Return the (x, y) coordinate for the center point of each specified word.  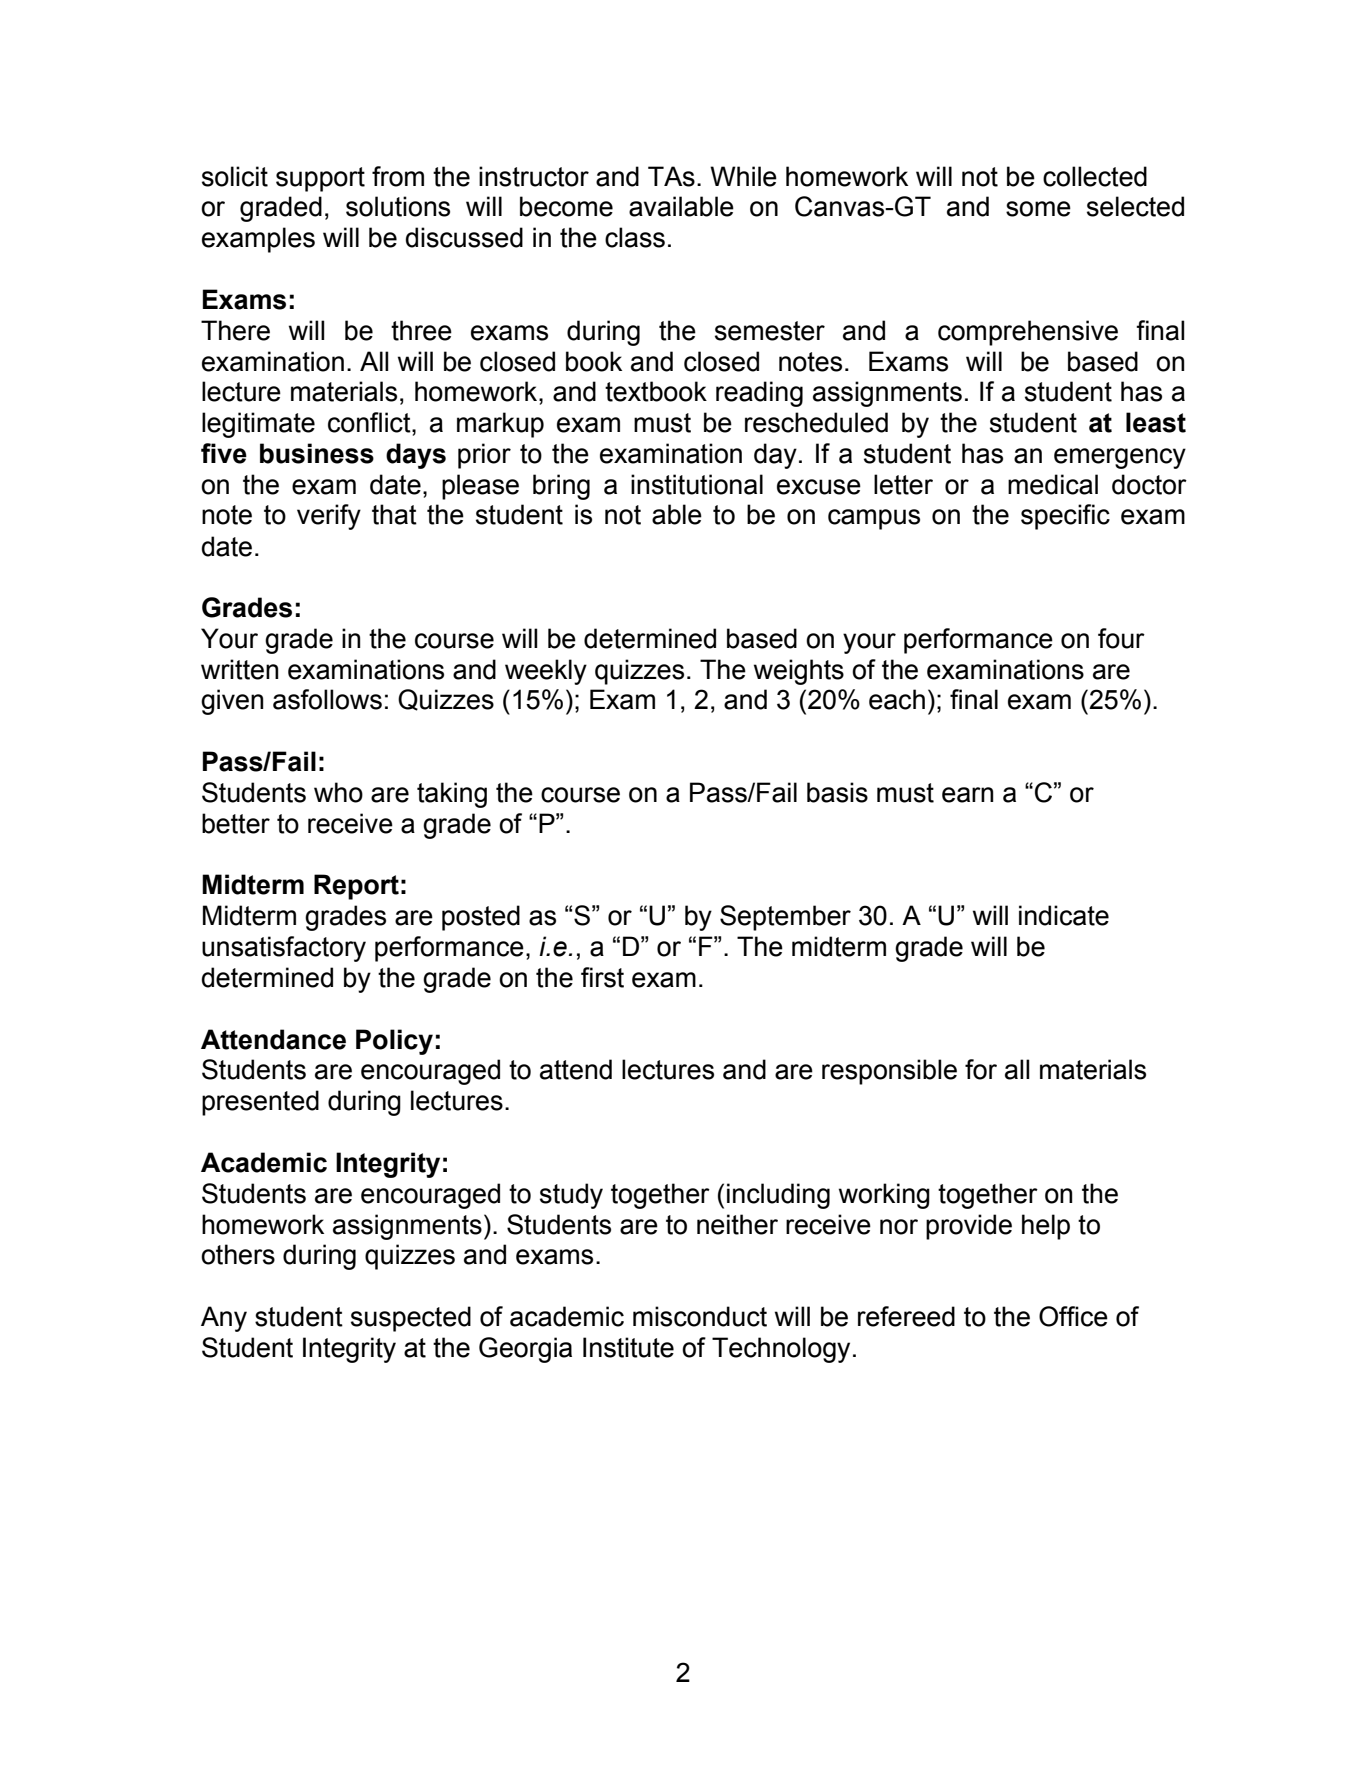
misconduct (700, 1316)
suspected (411, 1319)
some (1038, 209)
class (635, 237)
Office (1073, 1316)
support (320, 179)
